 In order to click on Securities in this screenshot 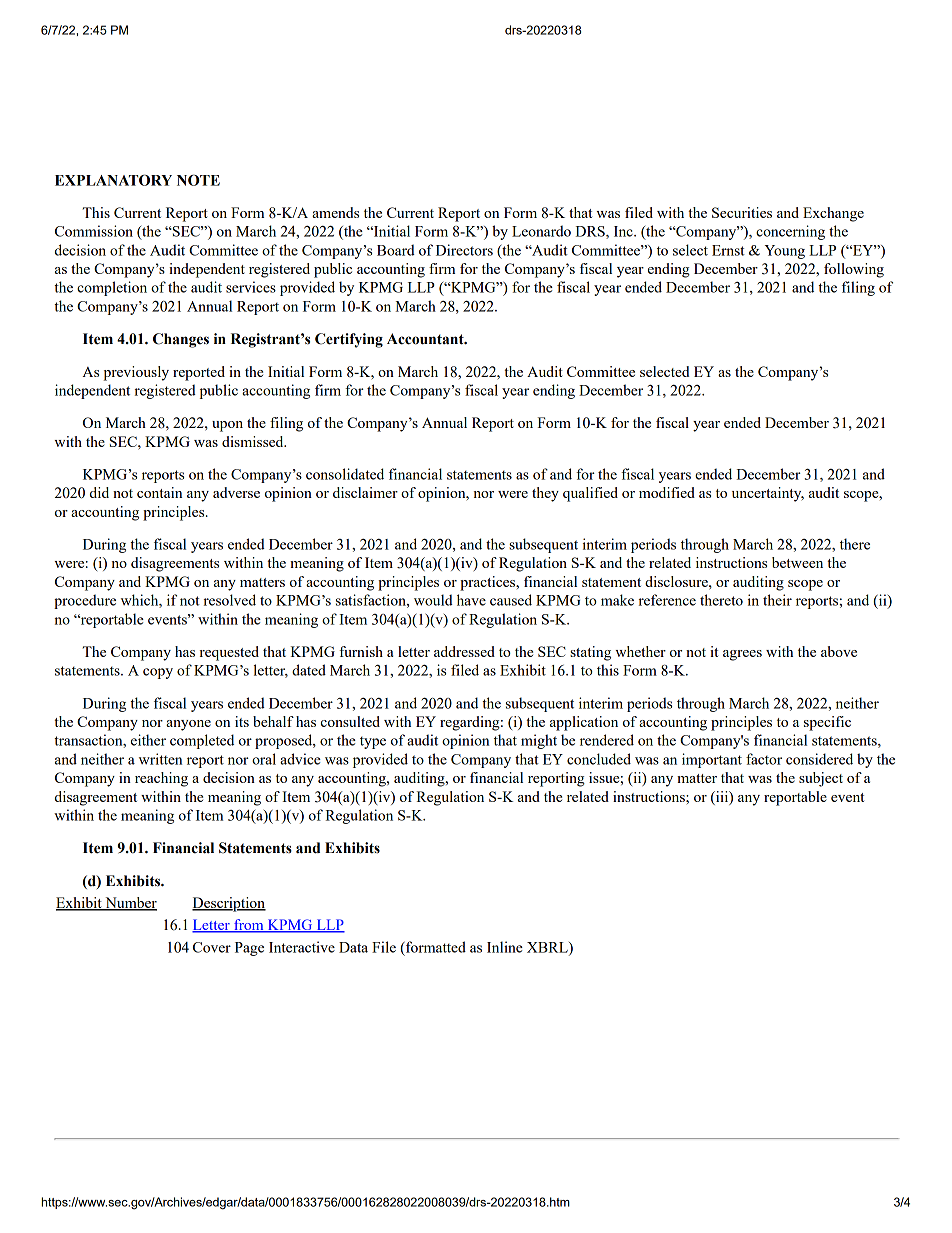, I will do `click(742, 212)`.
